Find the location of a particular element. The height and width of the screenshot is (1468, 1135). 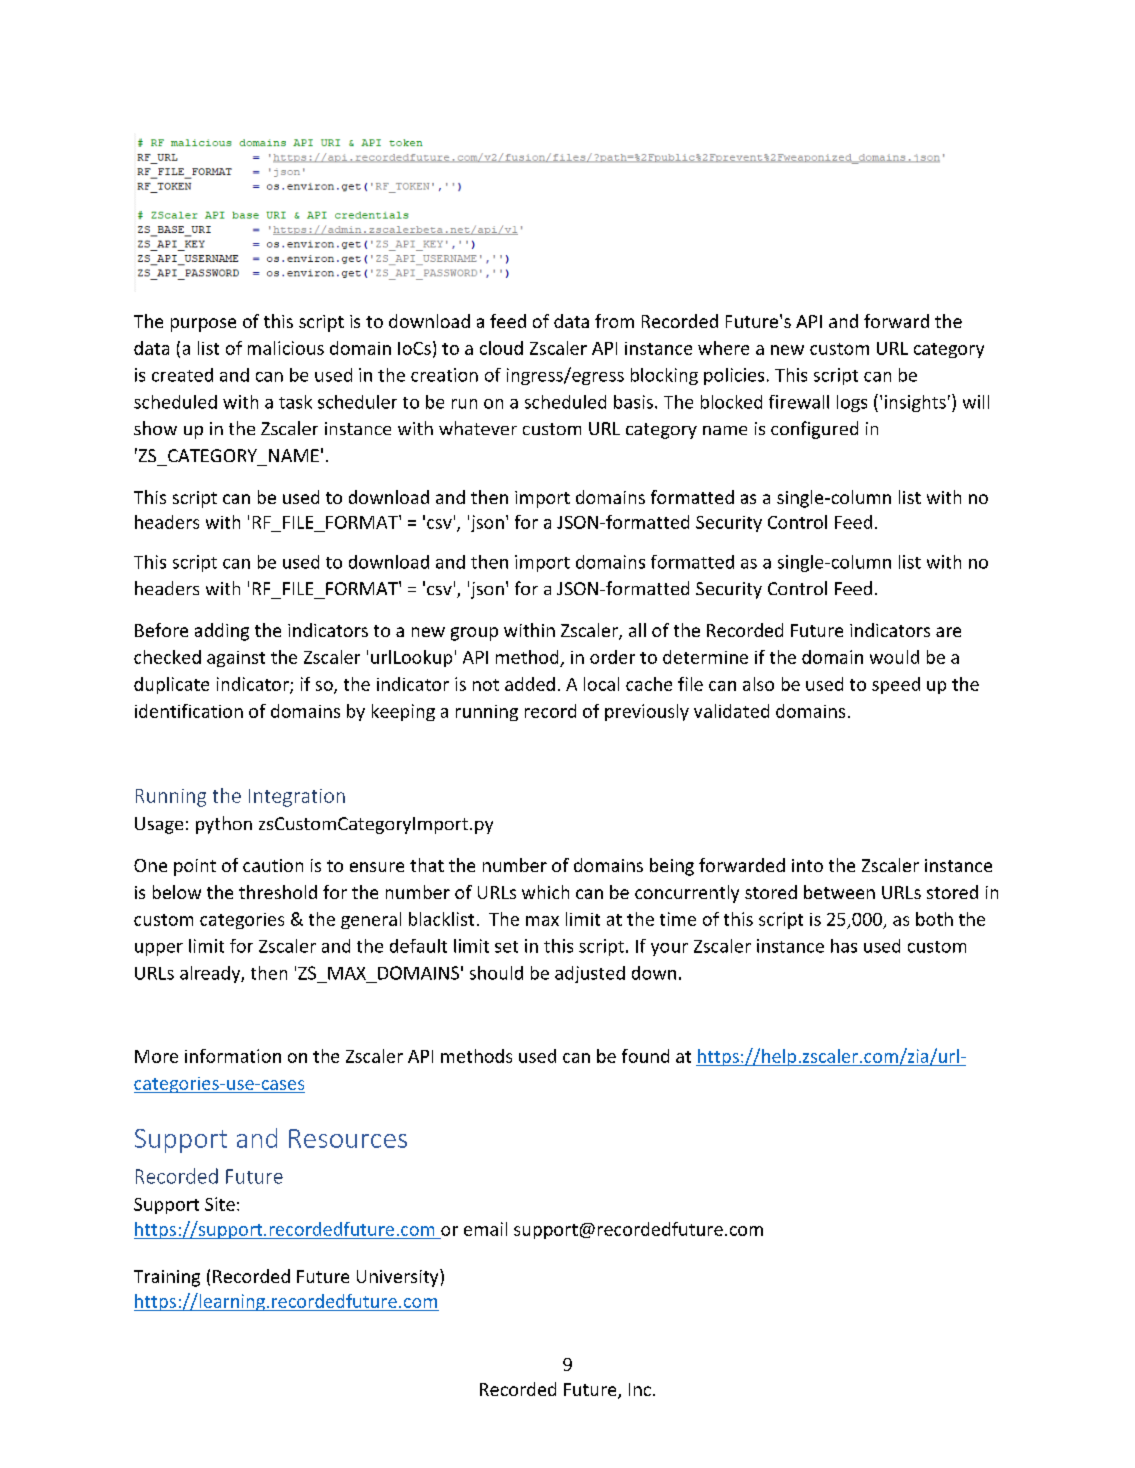

cloud is located at coordinates (501, 348).
